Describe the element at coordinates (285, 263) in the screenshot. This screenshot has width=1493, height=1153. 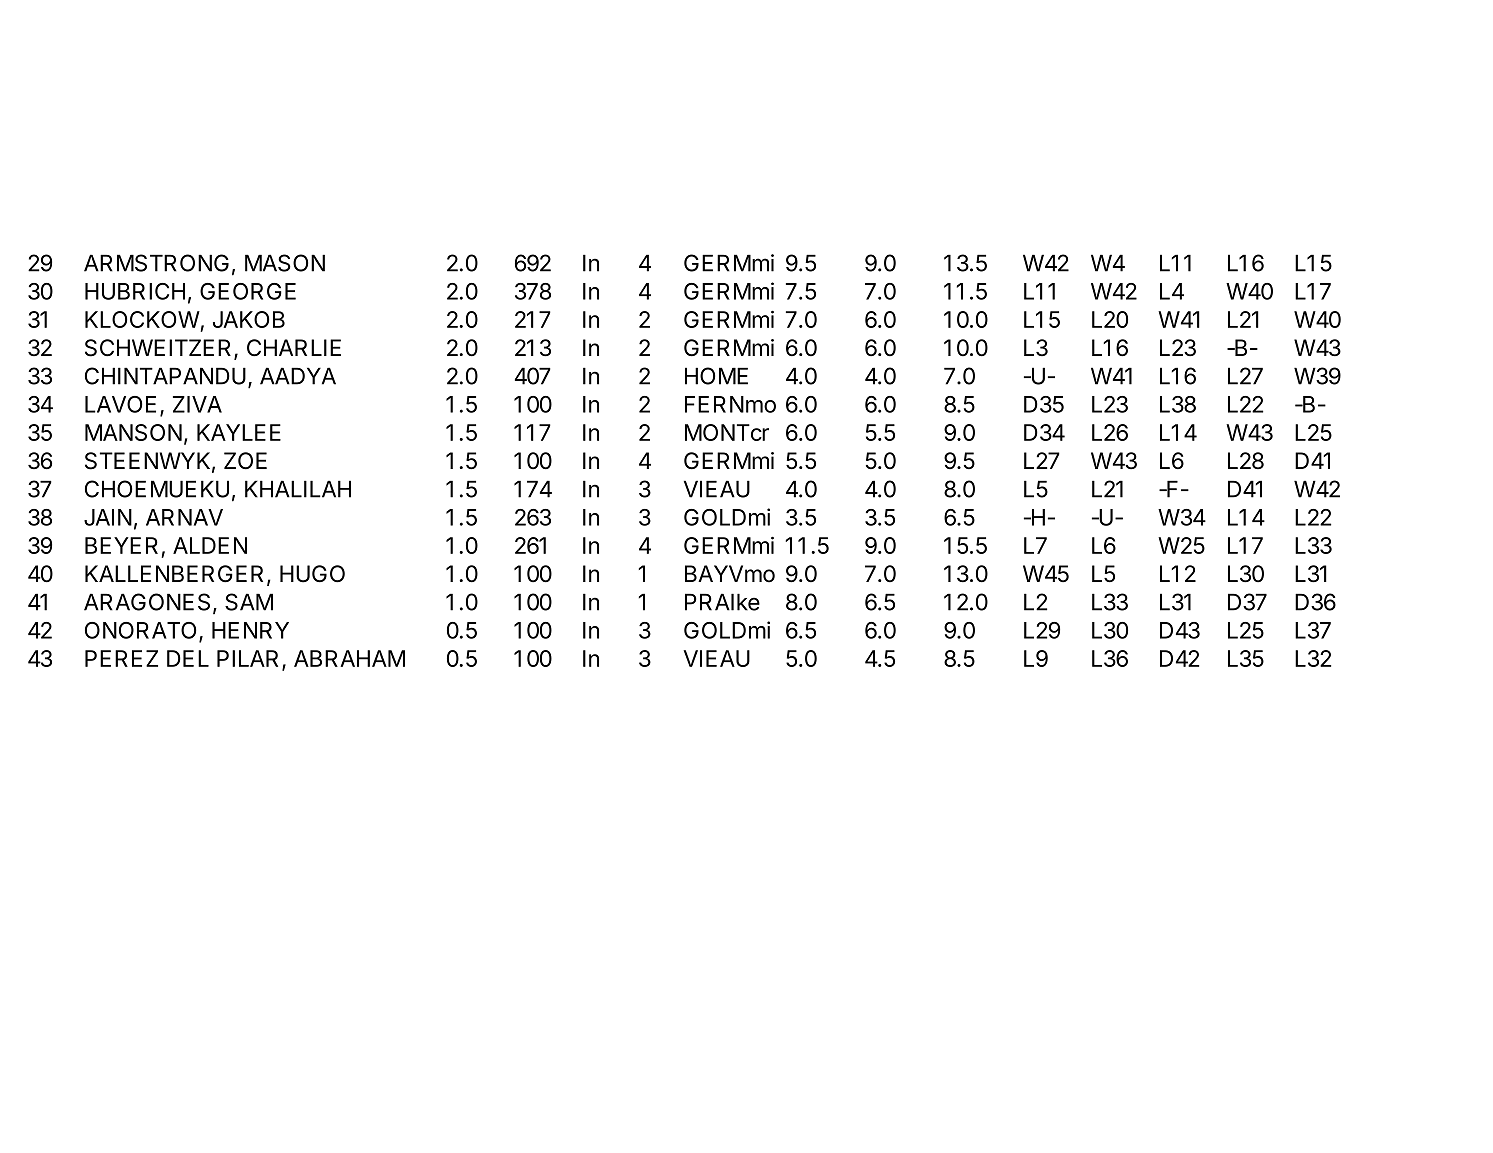
I see `MASON` at that location.
